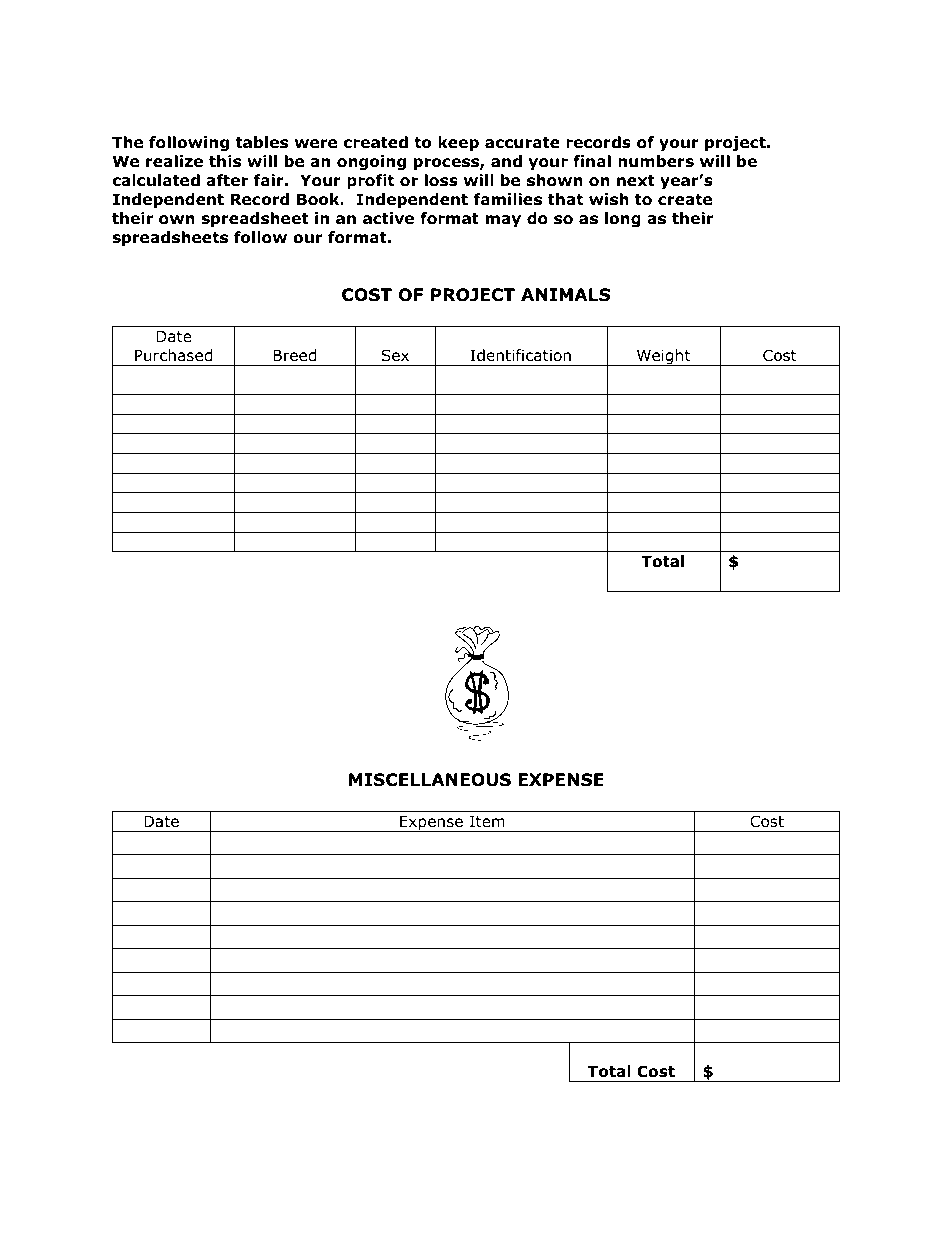  What do you see at coordinates (294, 355) in the screenshot?
I see `Breed` at bounding box center [294, 355].
